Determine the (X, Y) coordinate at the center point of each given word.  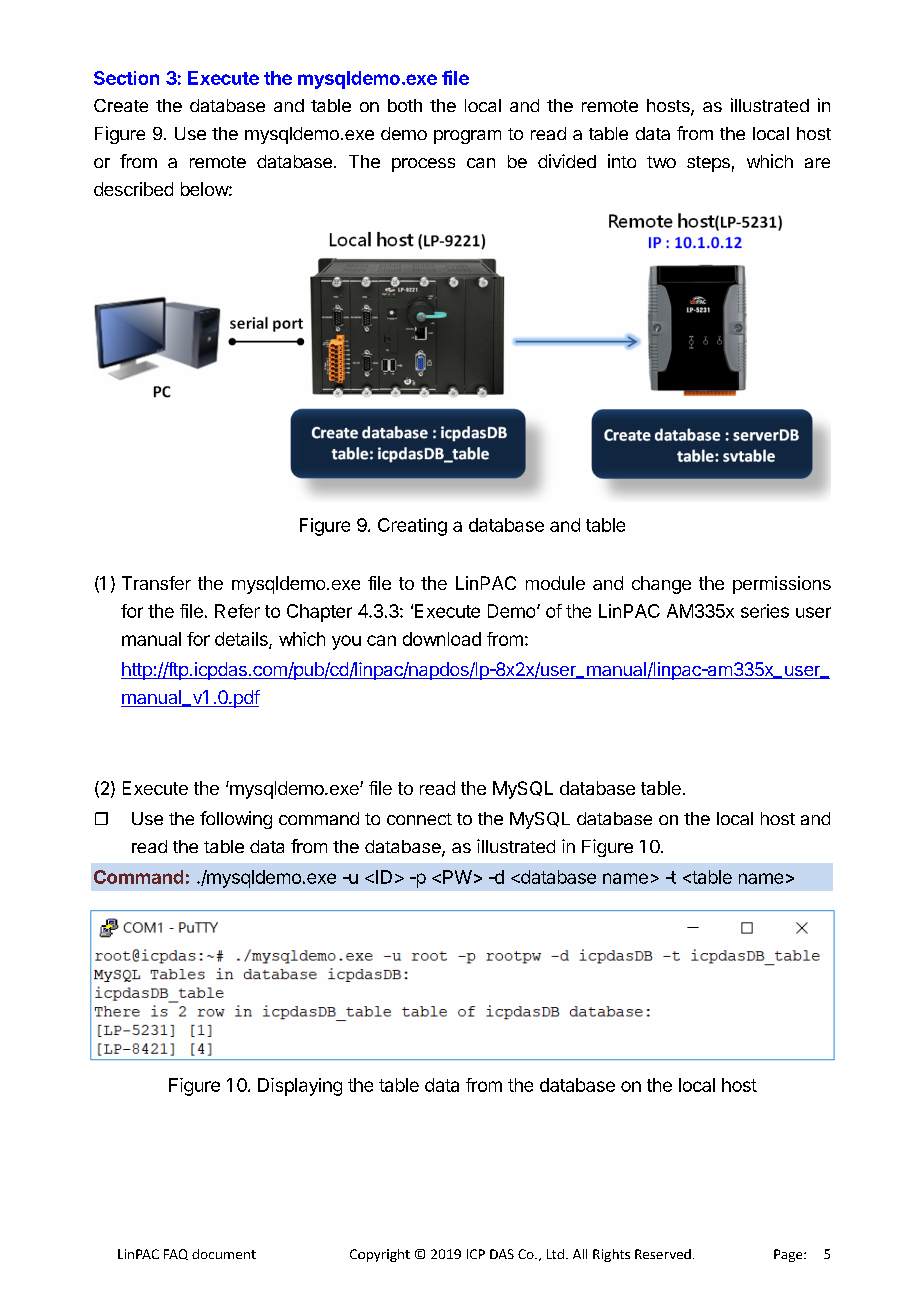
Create (121, 105)
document (224, 1254)
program (467, 137)
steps (708, 164)
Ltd (555, 1254)
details (242, 640)
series (765, 611)
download (442, 639)
